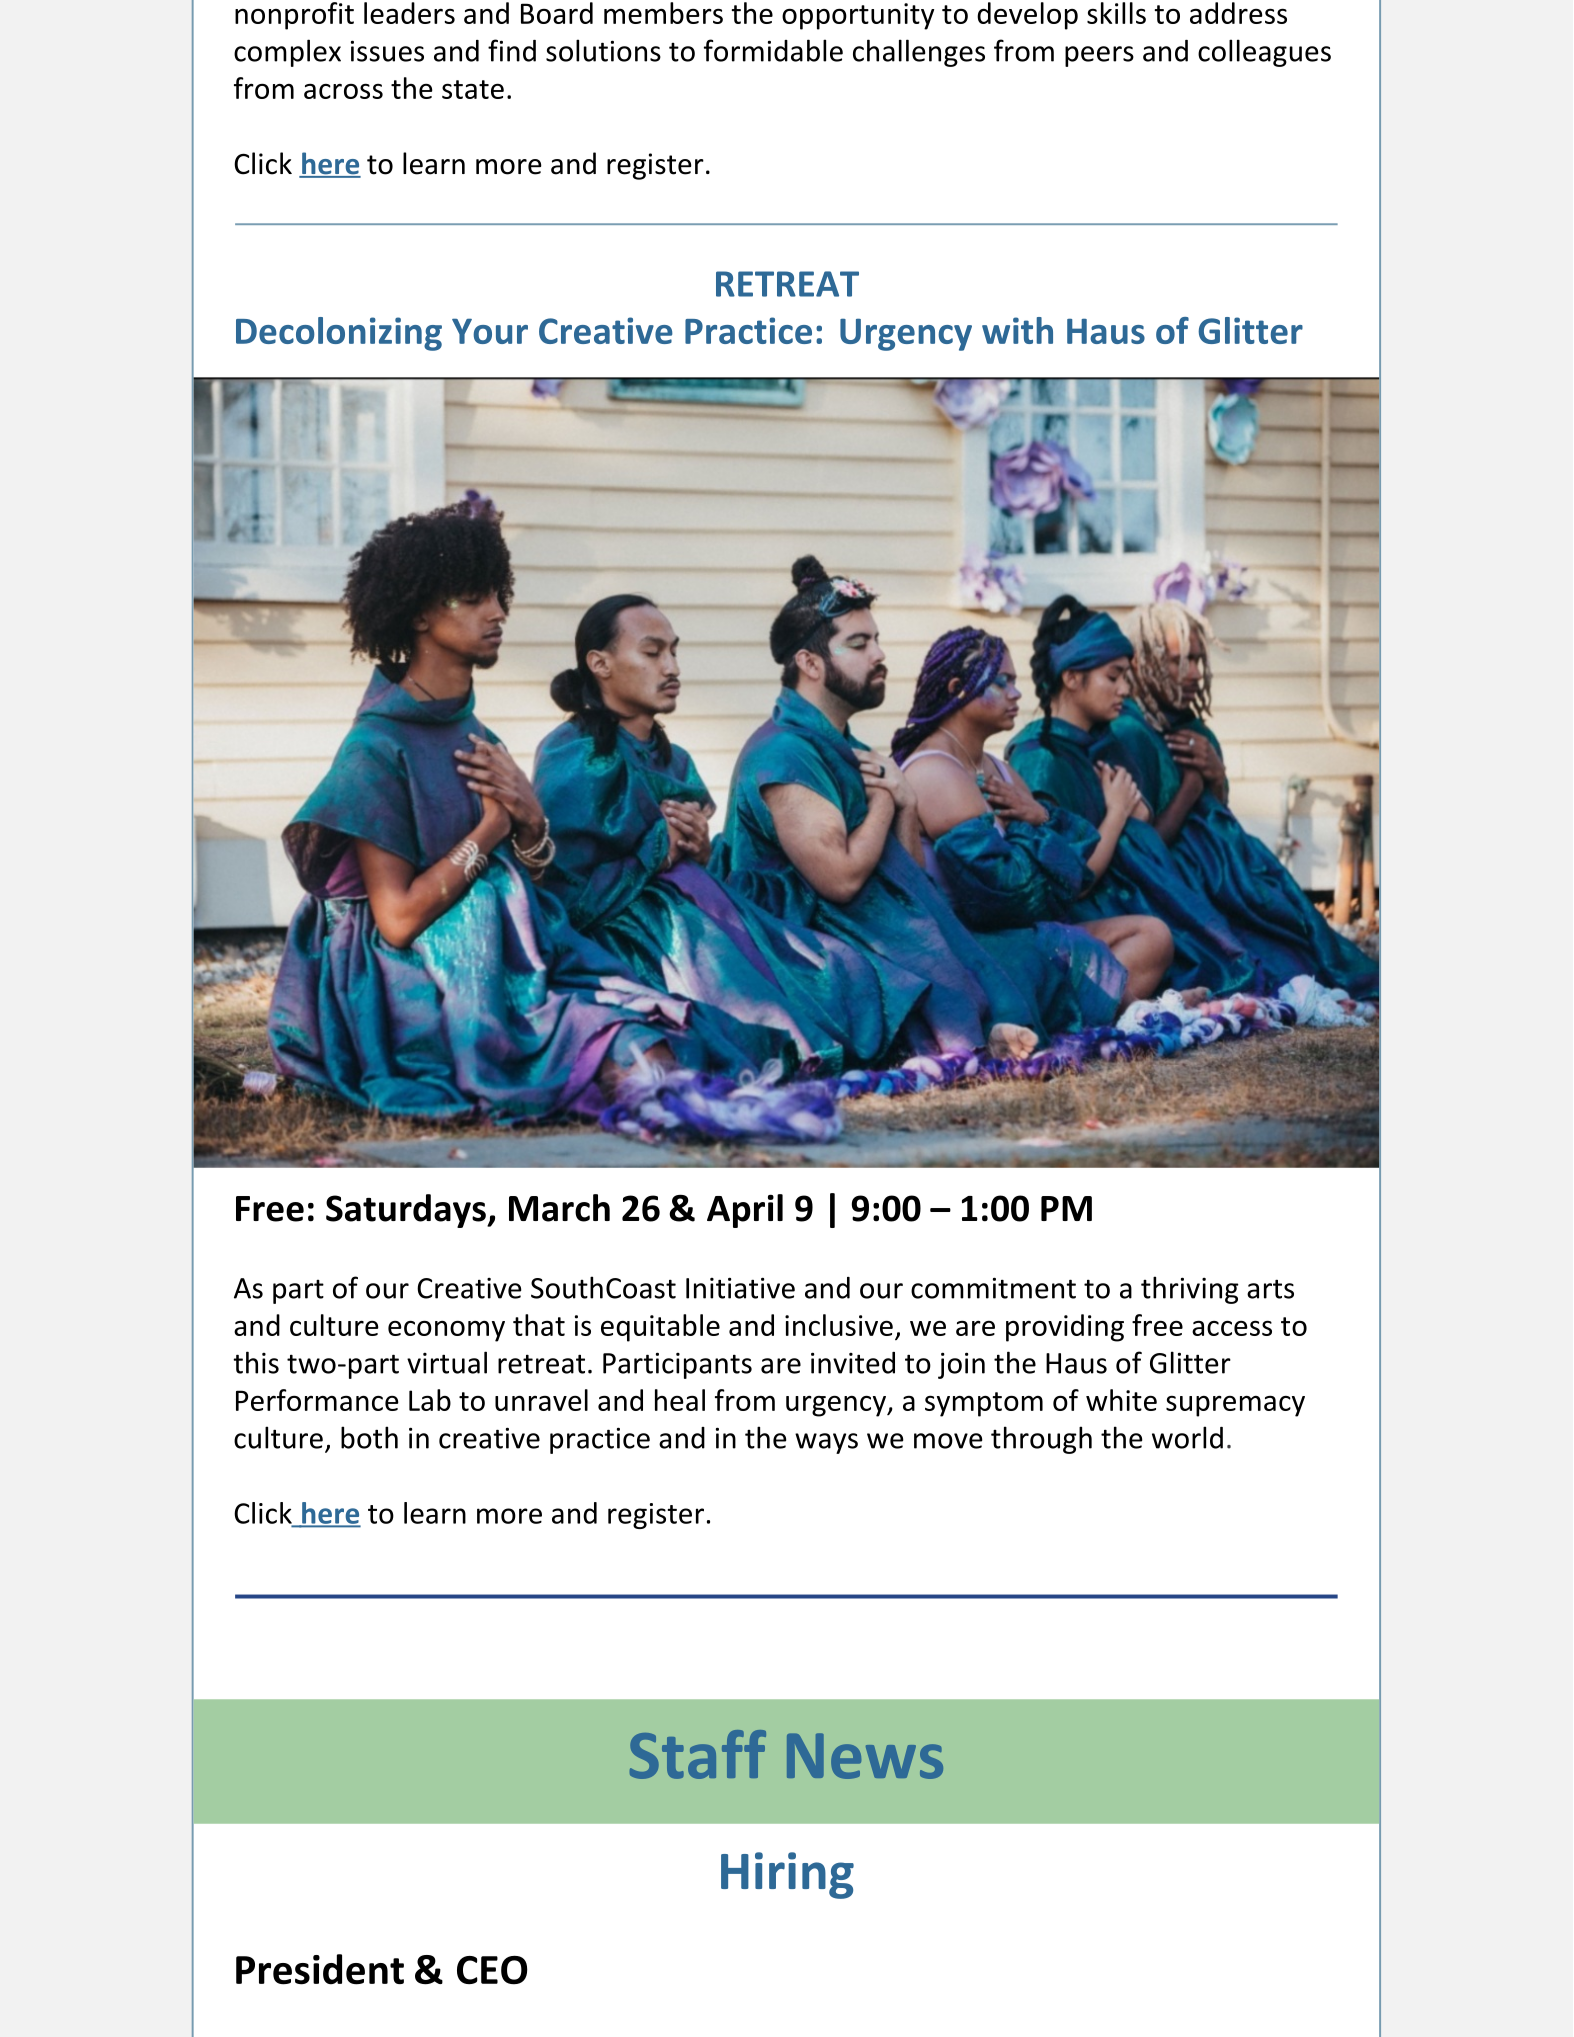 The image size is (1574, 2037). I want to click on world, so click(1187, 1437).
